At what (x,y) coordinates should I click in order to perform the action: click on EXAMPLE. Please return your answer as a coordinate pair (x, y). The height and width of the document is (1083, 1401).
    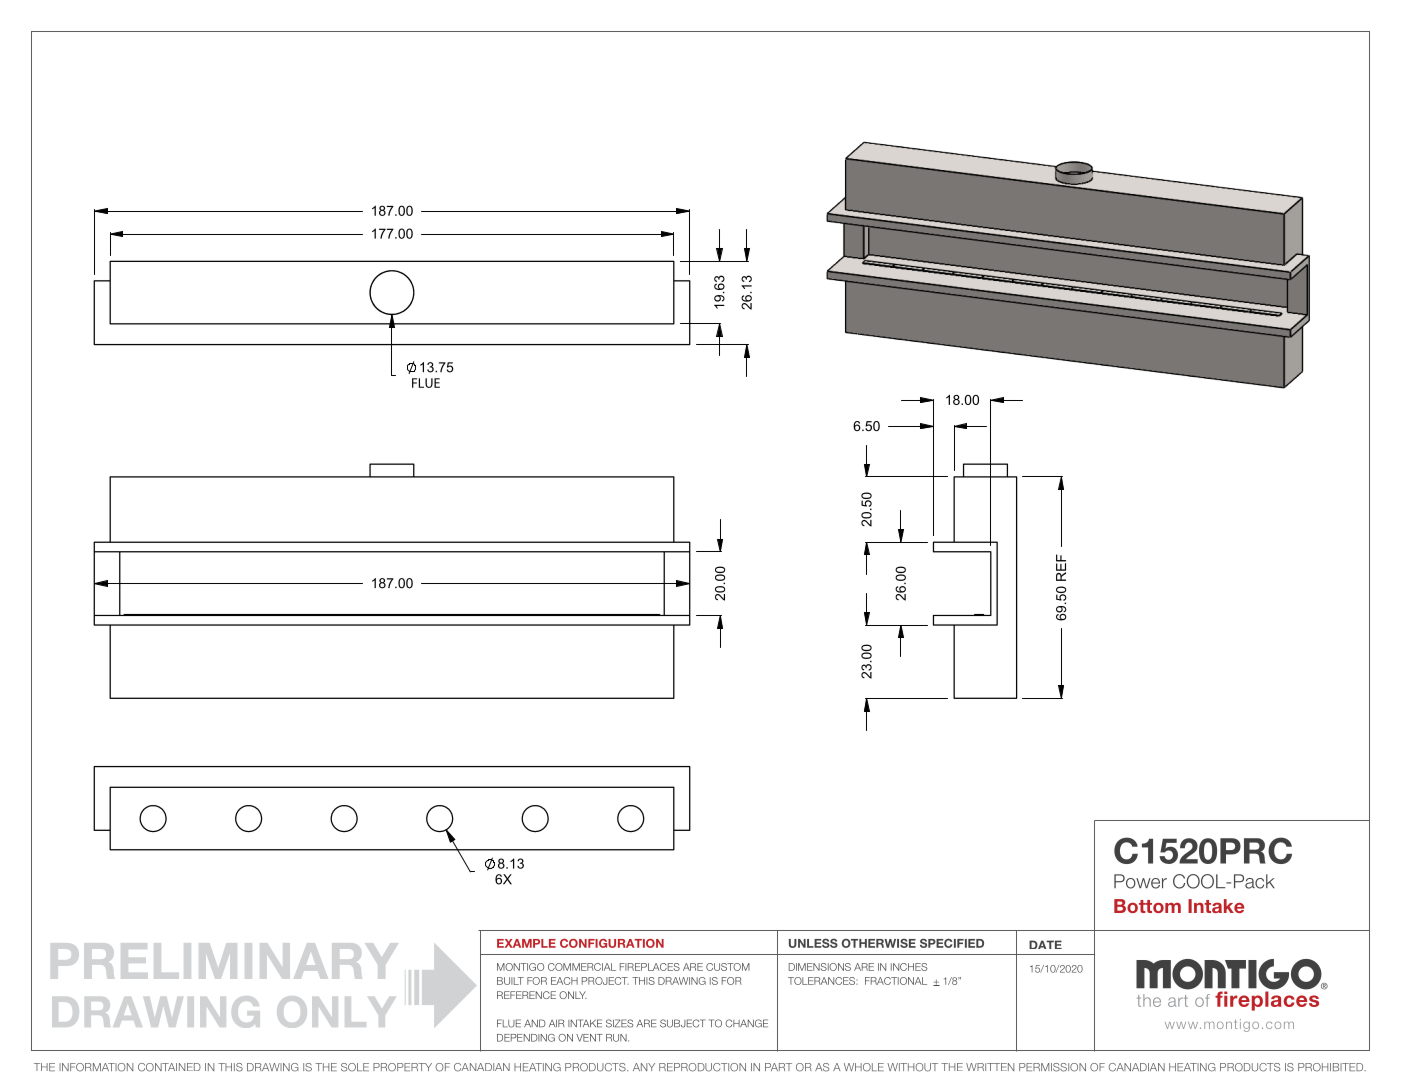
    Looking at the image, I should click on (526, 943).
